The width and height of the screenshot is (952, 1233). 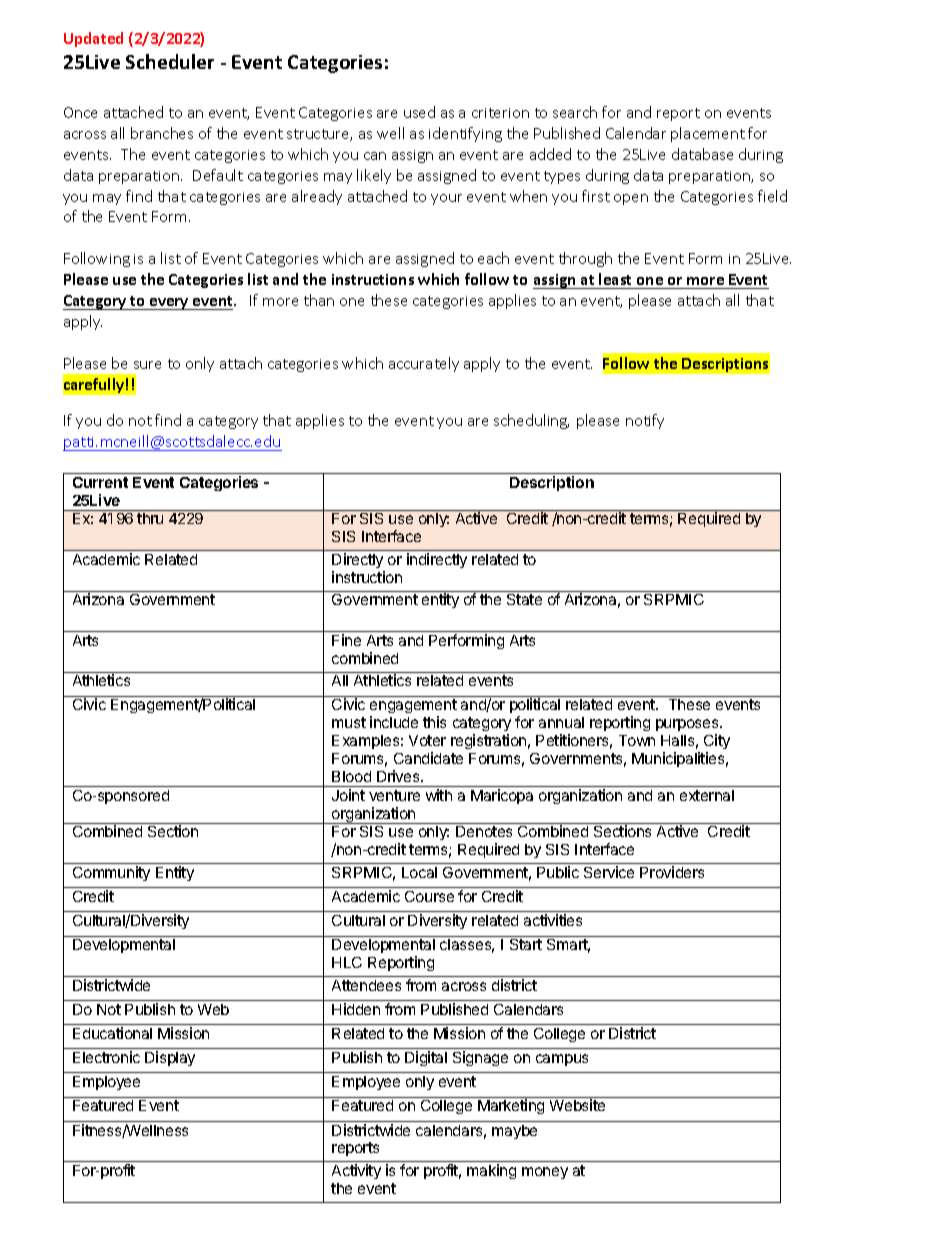 I want to click on must, so click(x=349, y=722).
